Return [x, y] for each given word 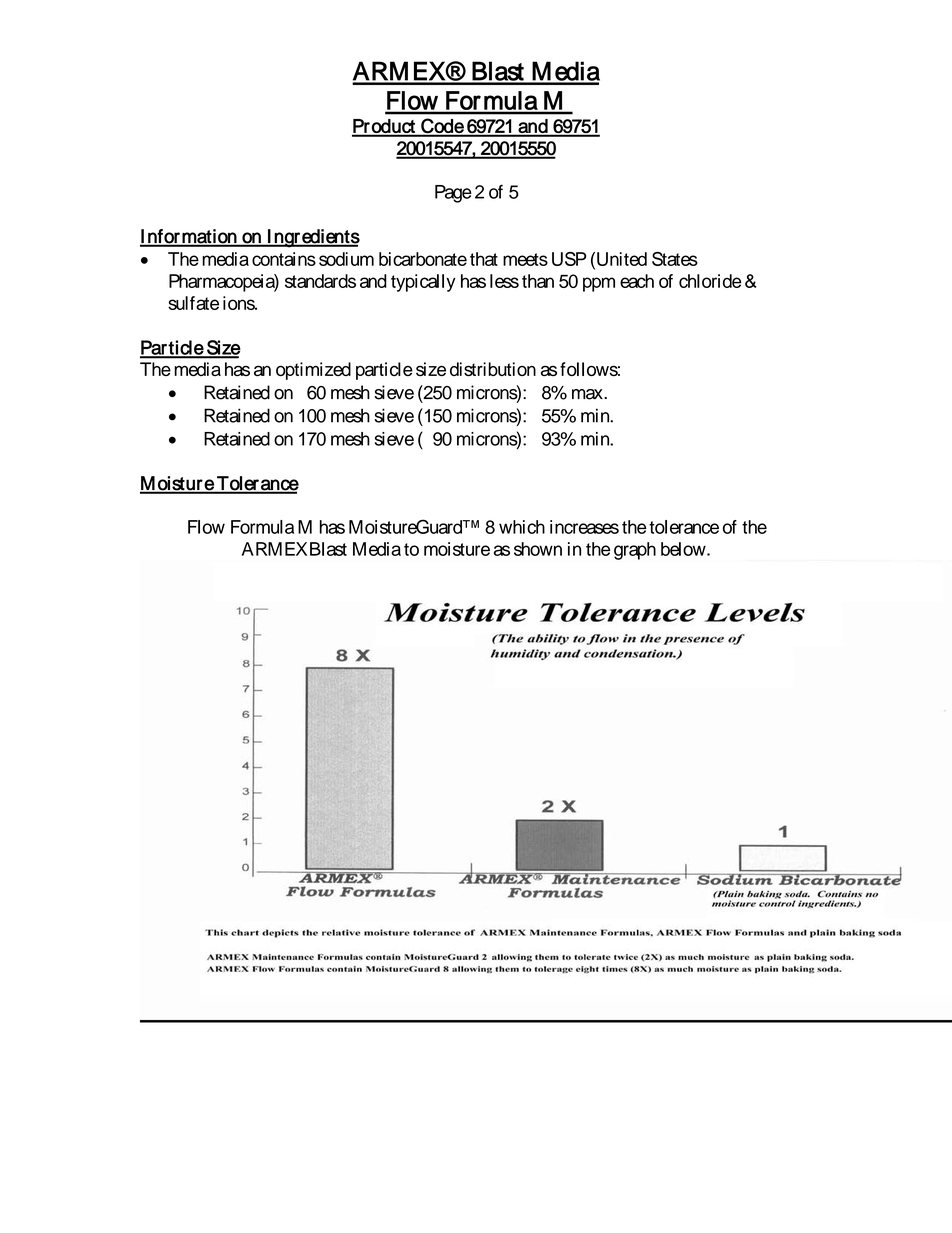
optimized [313, 371]
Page [453, 194]
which [522, 527]
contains [284, 259]
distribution [493, 369]
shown [538, 549]
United [622, 259]
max [588, 394]
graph [635, 551]
